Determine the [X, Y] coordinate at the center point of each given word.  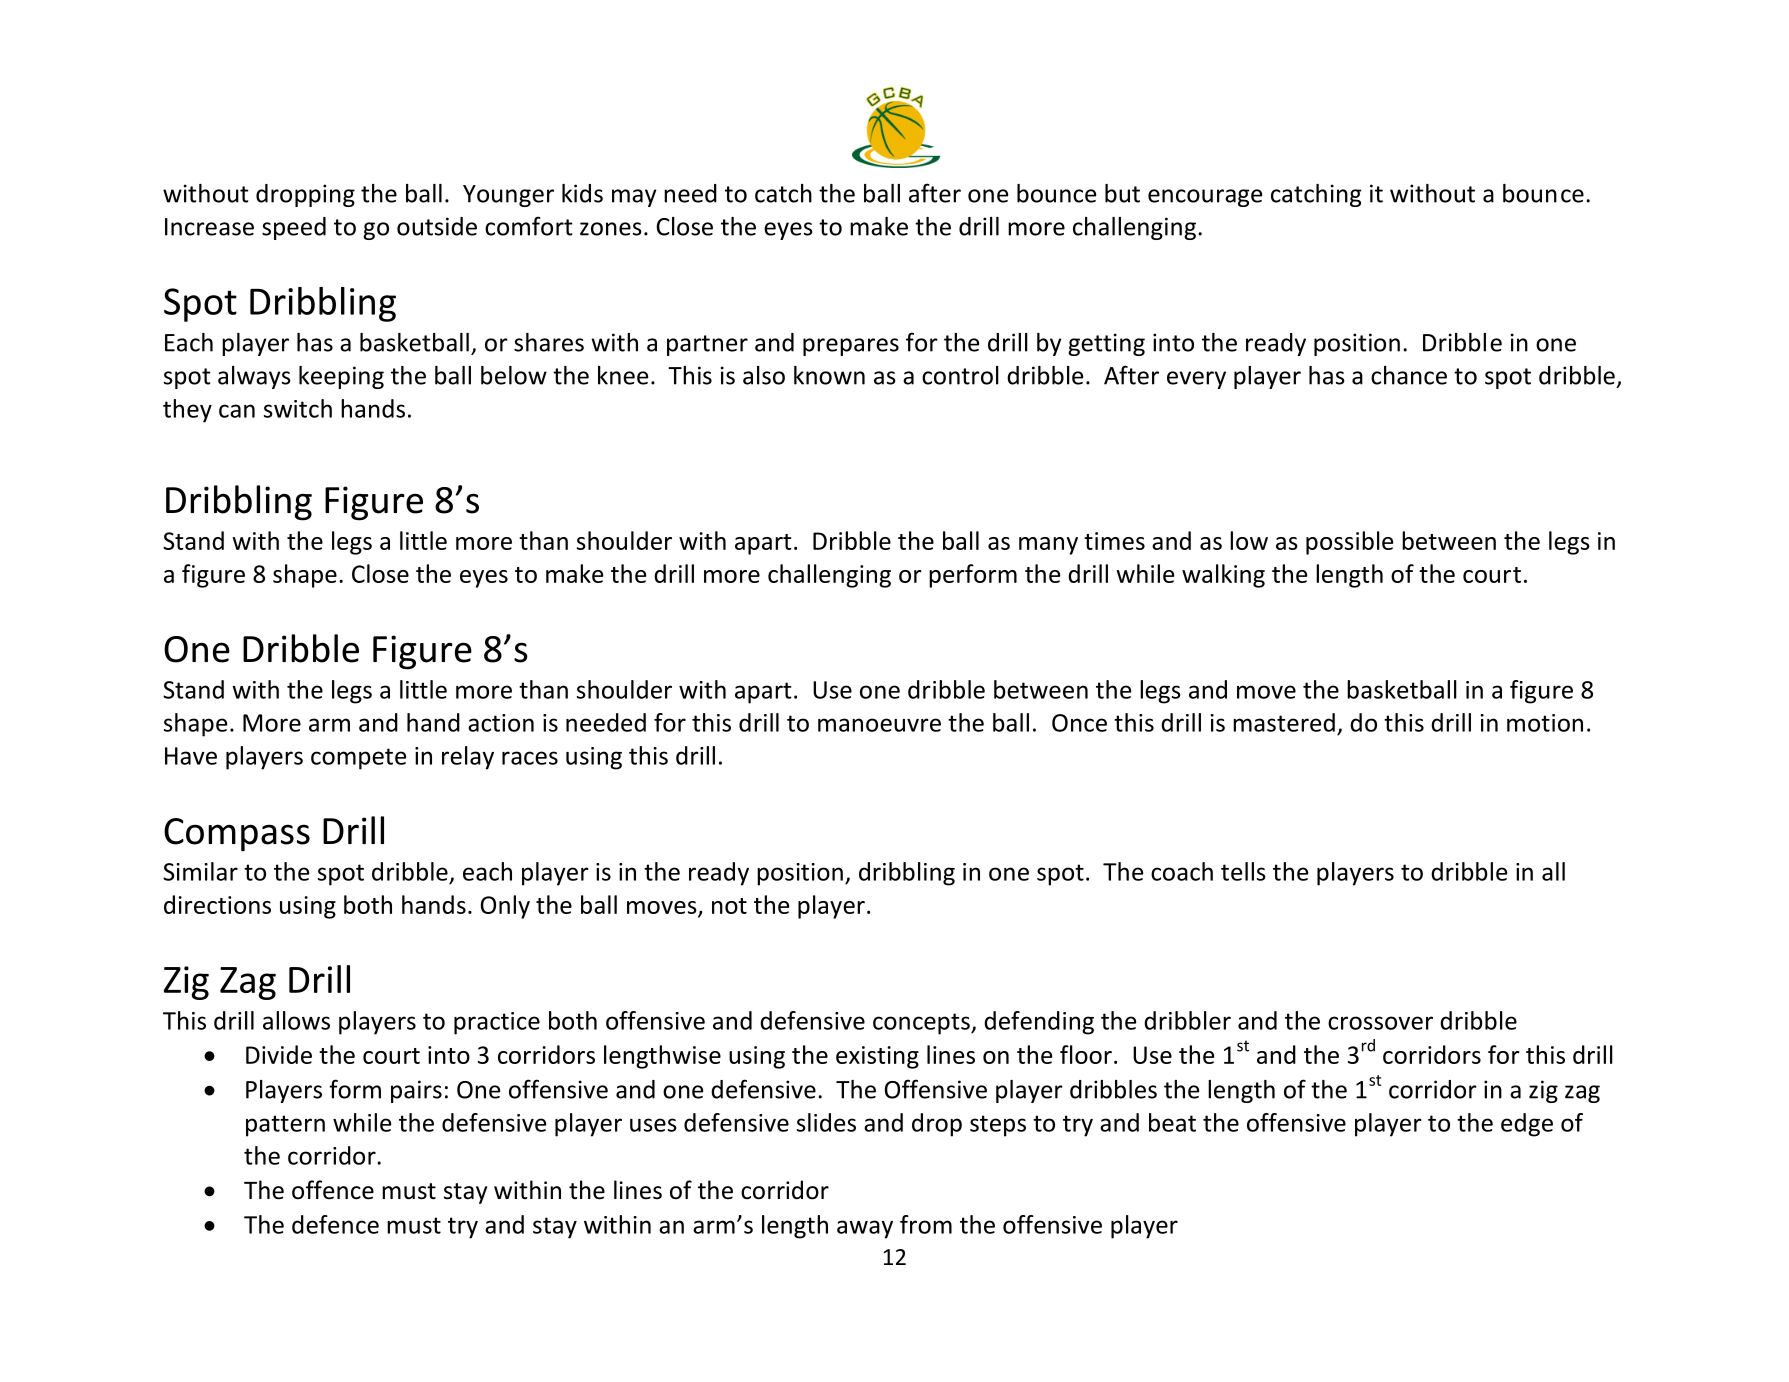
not [729, 906]
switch [298, 408]
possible [1349, 543]
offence [333, 1190]
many [1048, 546]
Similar [200, 871]
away [865, 1229]
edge [1527, 1125]
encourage [1205, 198]
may [634, 198]
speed [294, 228]
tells [1243, 871]
